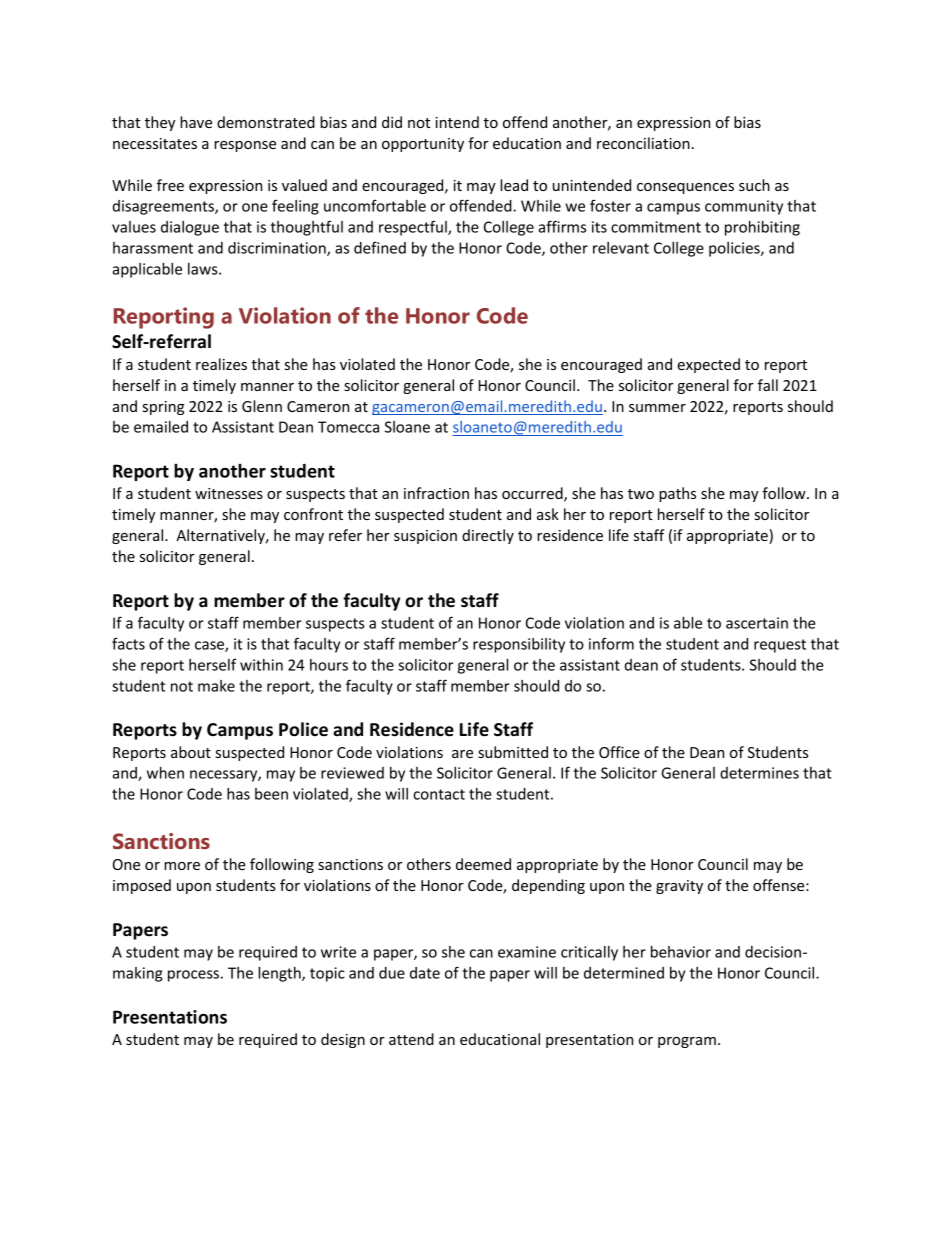  What do you see at coordinates (436, 493) in the page?
I see `infraction` at bounding box center [436, 493].
